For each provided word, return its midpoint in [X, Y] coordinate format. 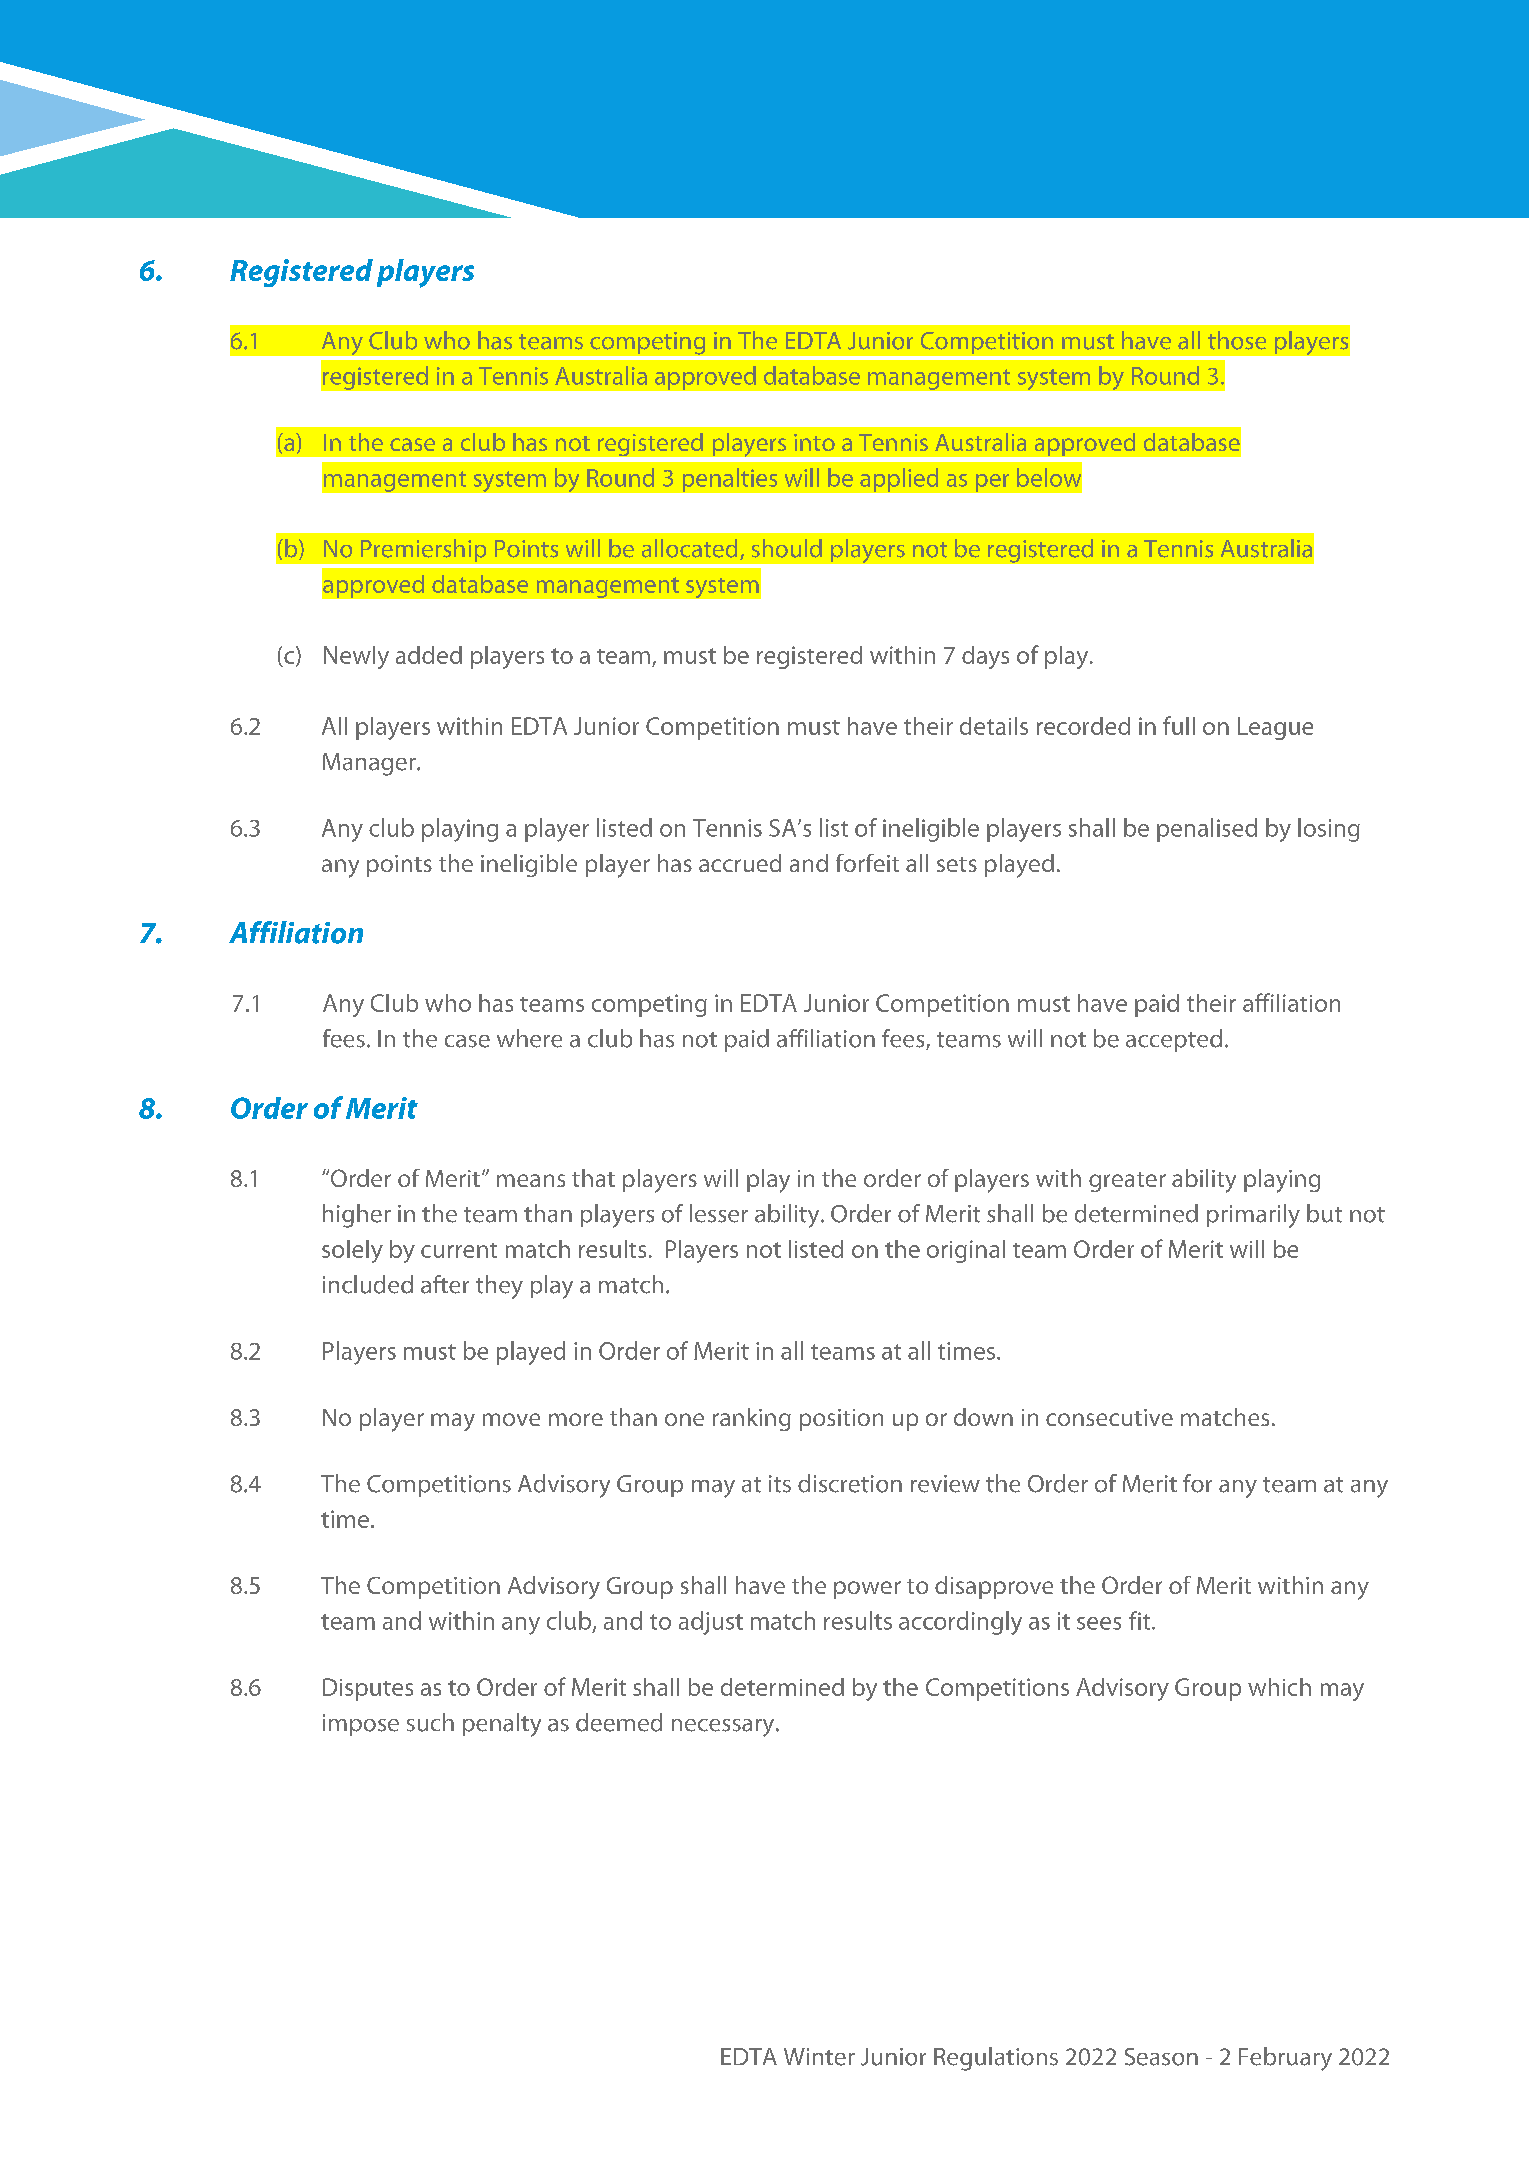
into [814, 442]
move [511, 1419]
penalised [1207, 830]
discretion [850, 1483]
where [529, 1038]
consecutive [1109, 1417]
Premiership [423, 550]
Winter [819, 2057]
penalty [502, 1725]
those [1237, 340]
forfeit [867, 863]
